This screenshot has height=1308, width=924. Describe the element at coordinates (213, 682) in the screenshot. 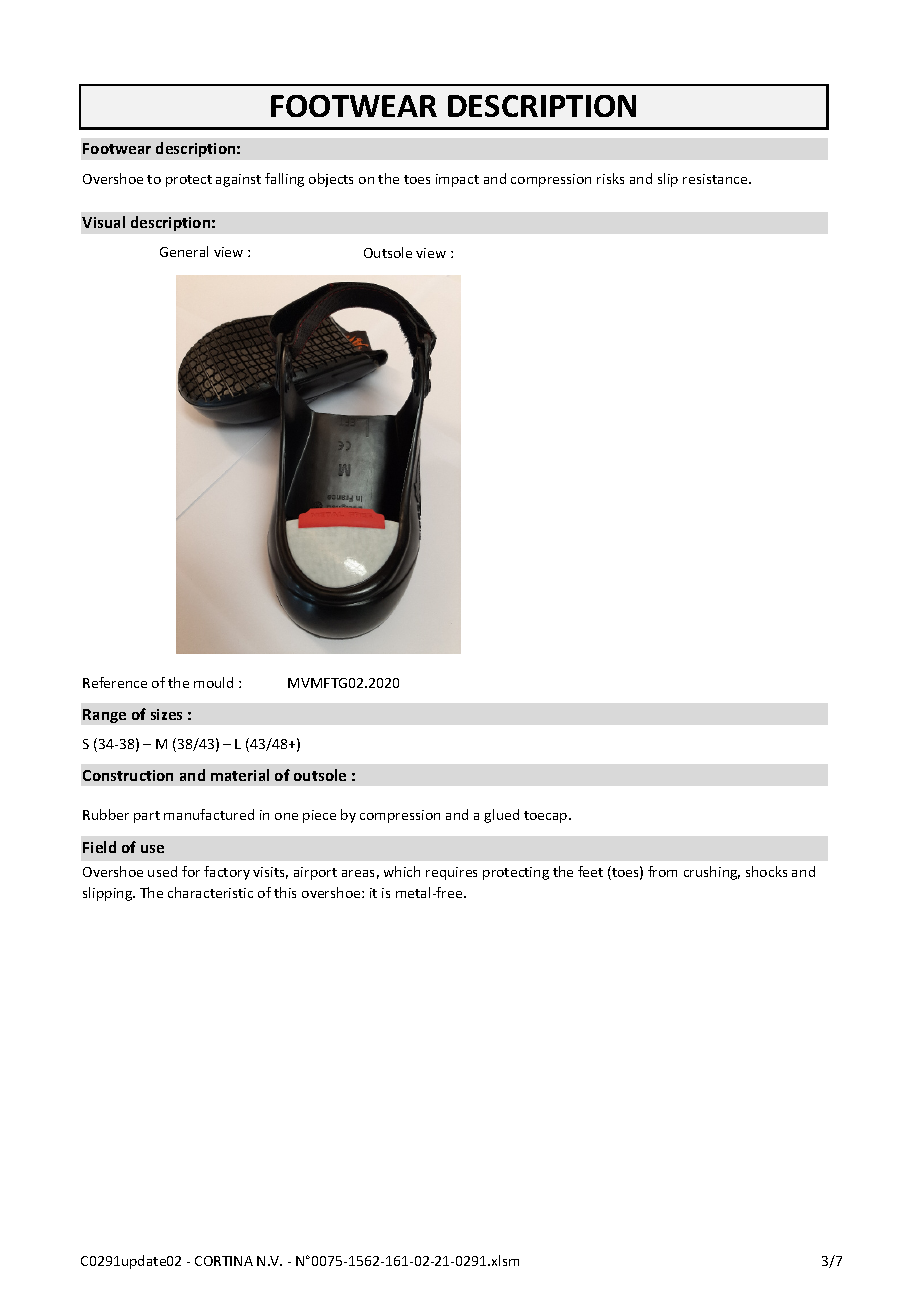

I see `mould` at that location.
